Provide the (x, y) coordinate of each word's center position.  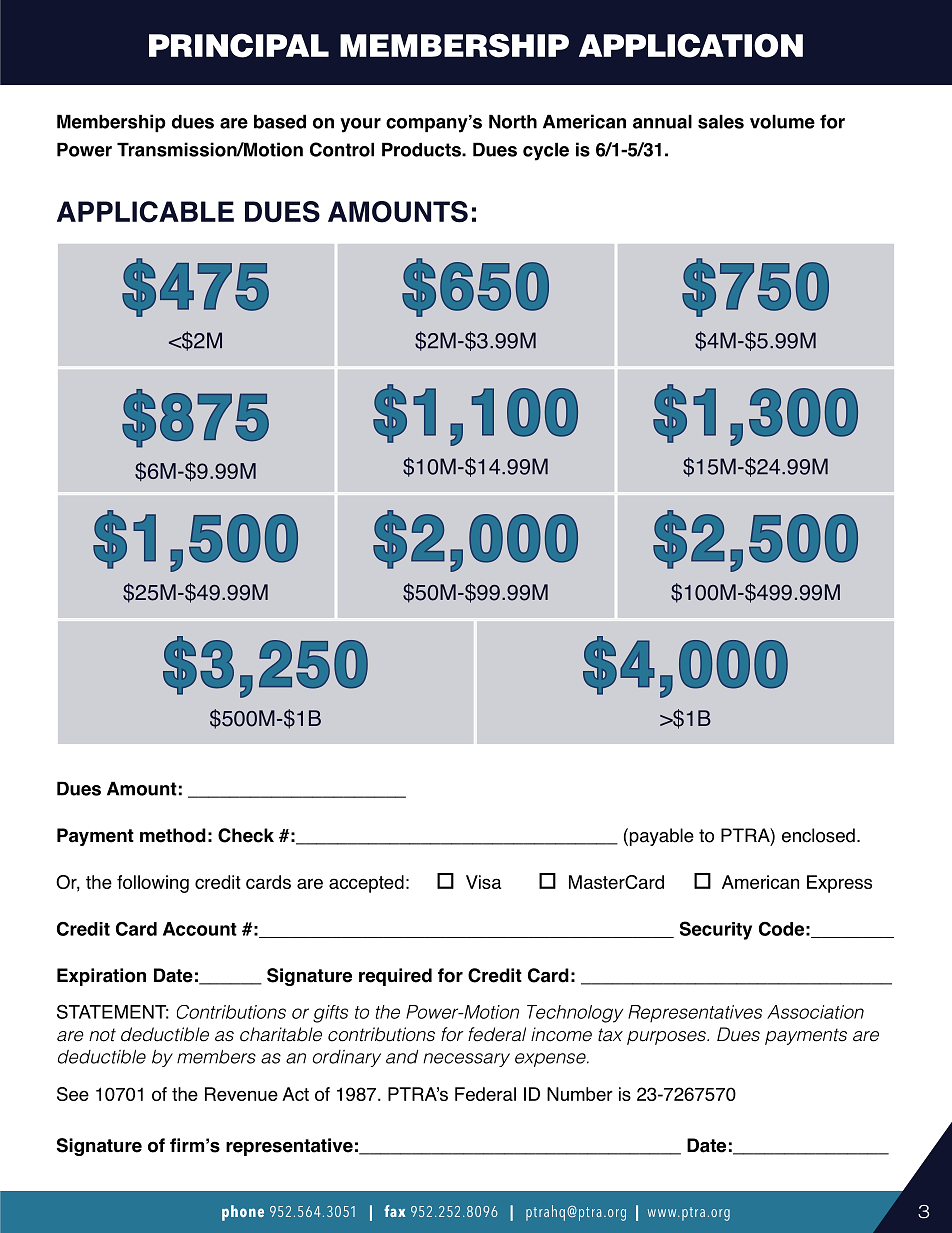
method (173, 835)
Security (716, 930)
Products (422, 149)
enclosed (818, 835)
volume (782, 121)
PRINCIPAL (239, 45)
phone (243, 1213)
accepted (366, 884)
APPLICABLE (145, 212)
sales (721, 121)
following (153, 884)
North (513, 121)
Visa (484, 882)
